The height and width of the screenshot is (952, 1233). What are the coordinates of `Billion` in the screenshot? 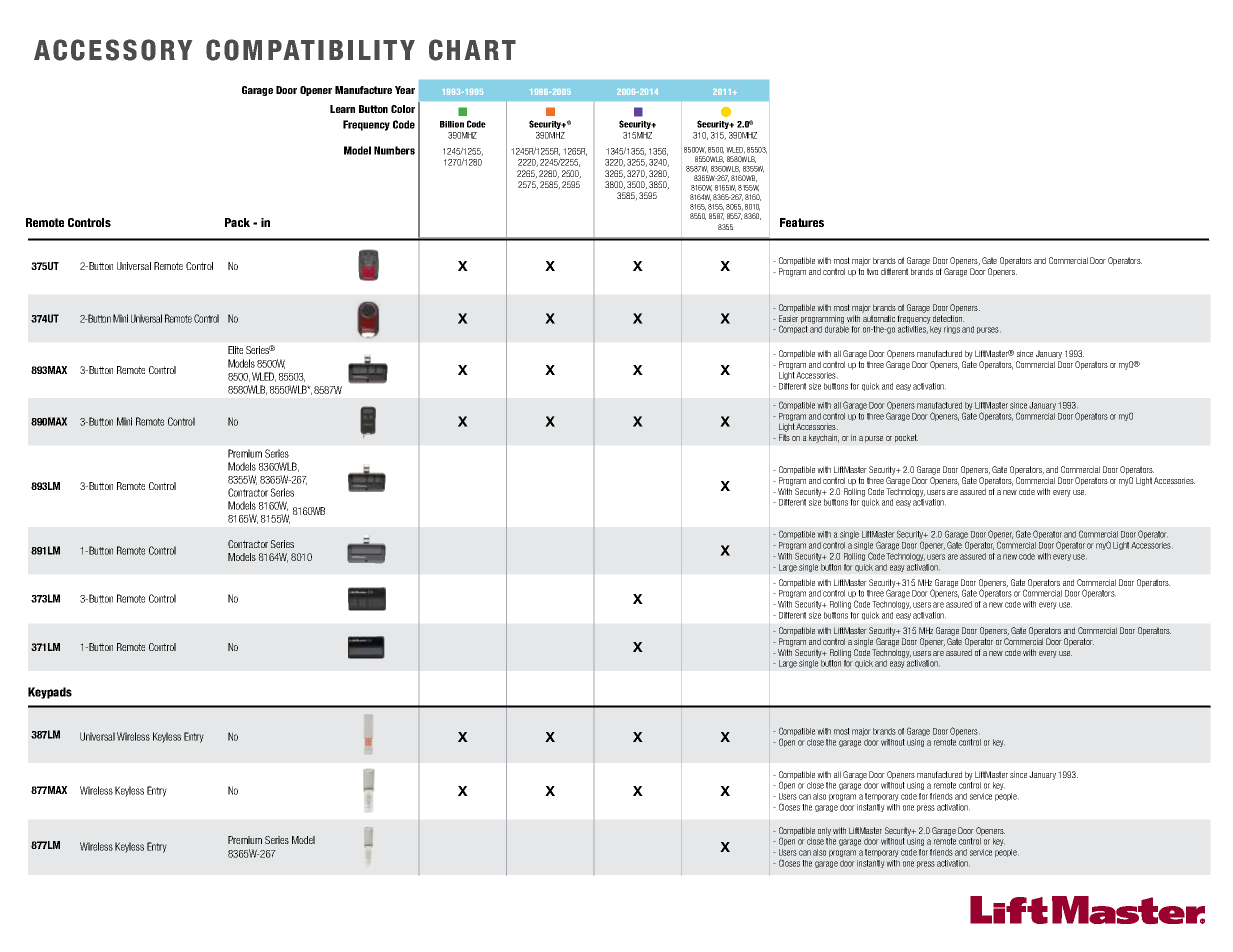 It's located at (452, 124).
